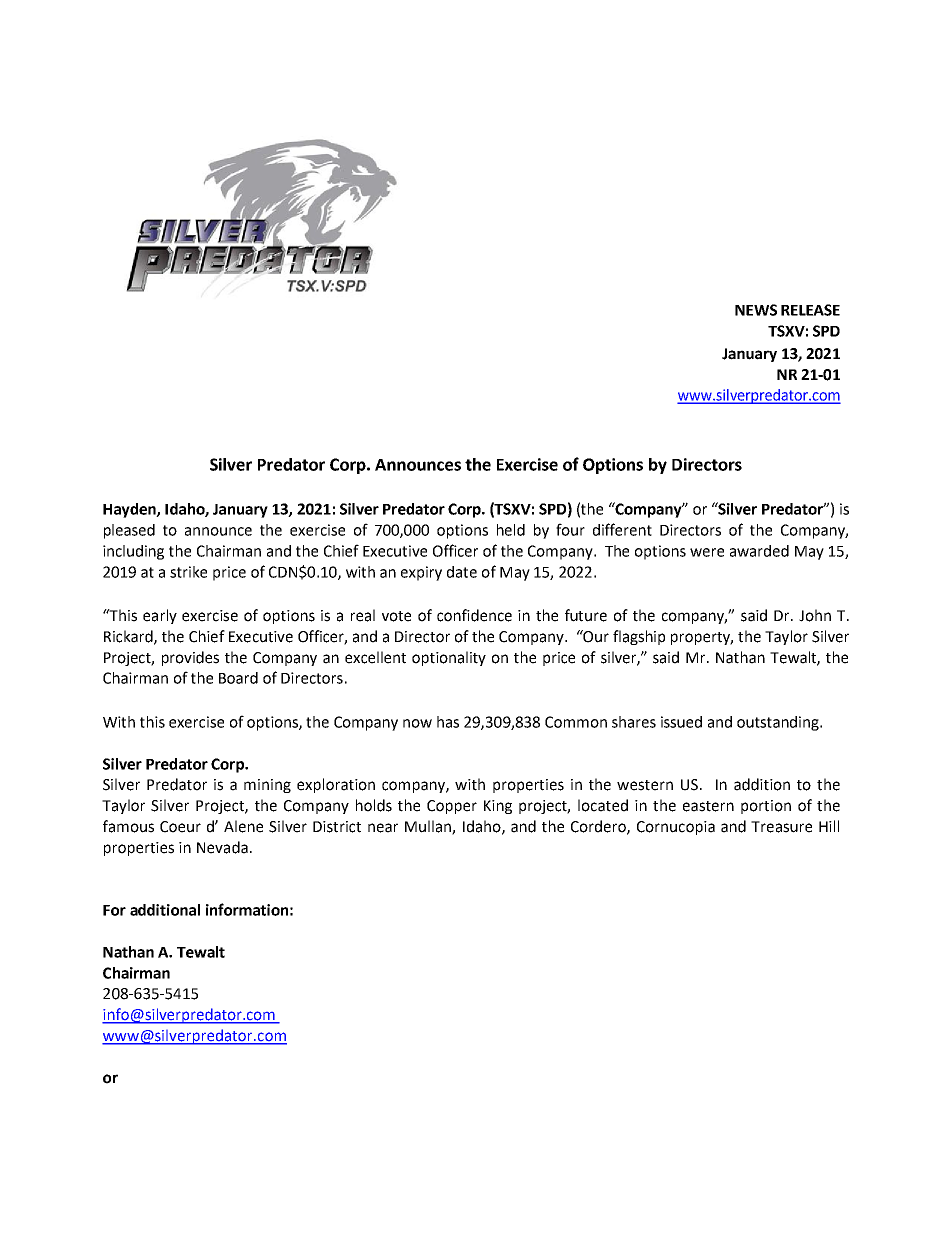 The width and height of the page is (952, 1233). What do you see at coordinates (622, 529) in the page?
I see `different` at bounding box center [622, 529].
